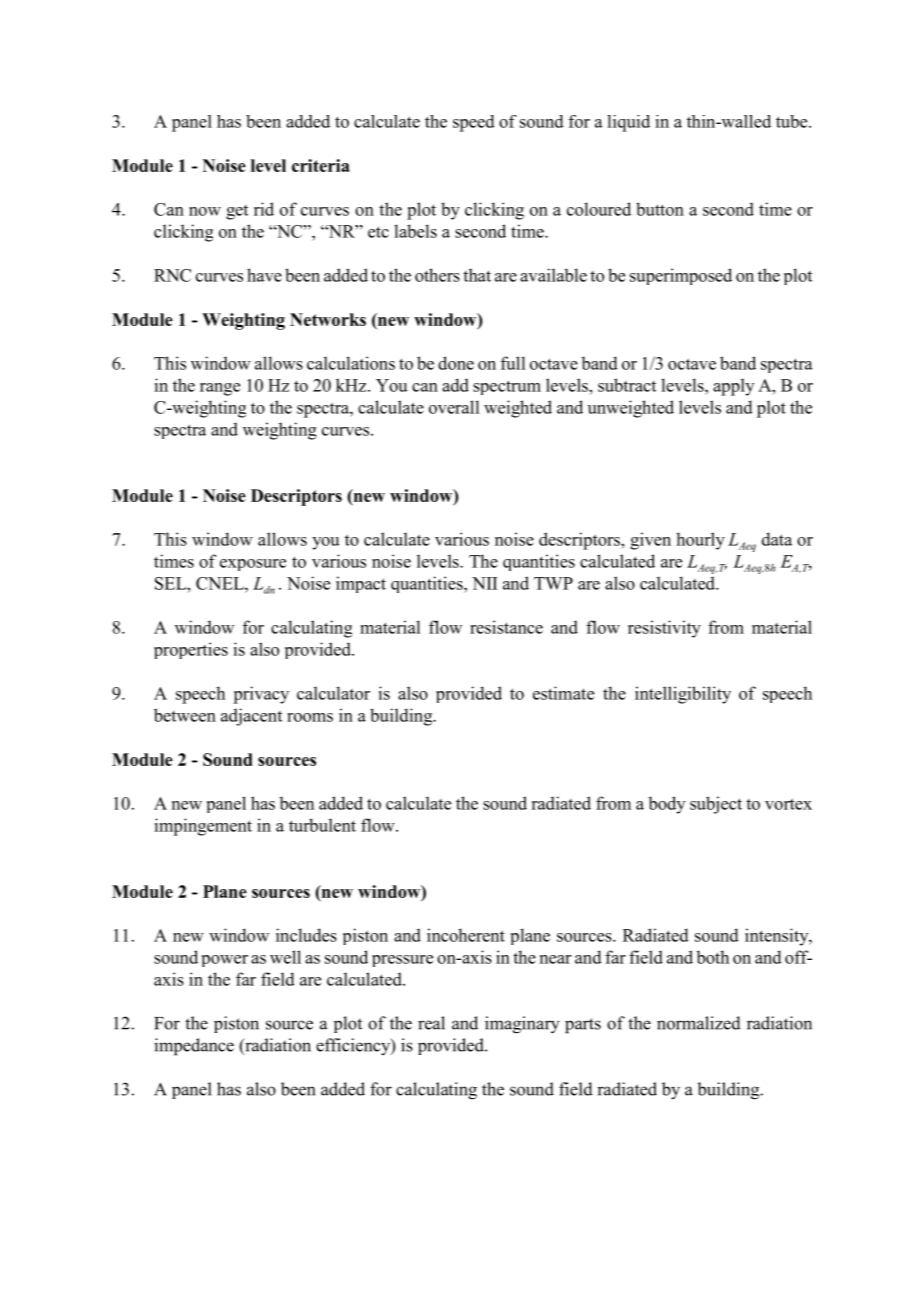 This screenshot has width=924, height=1308. What do you see at coordinates (456, 363) in the screenshot?
I see `done` at bounding box center [456, 363].
